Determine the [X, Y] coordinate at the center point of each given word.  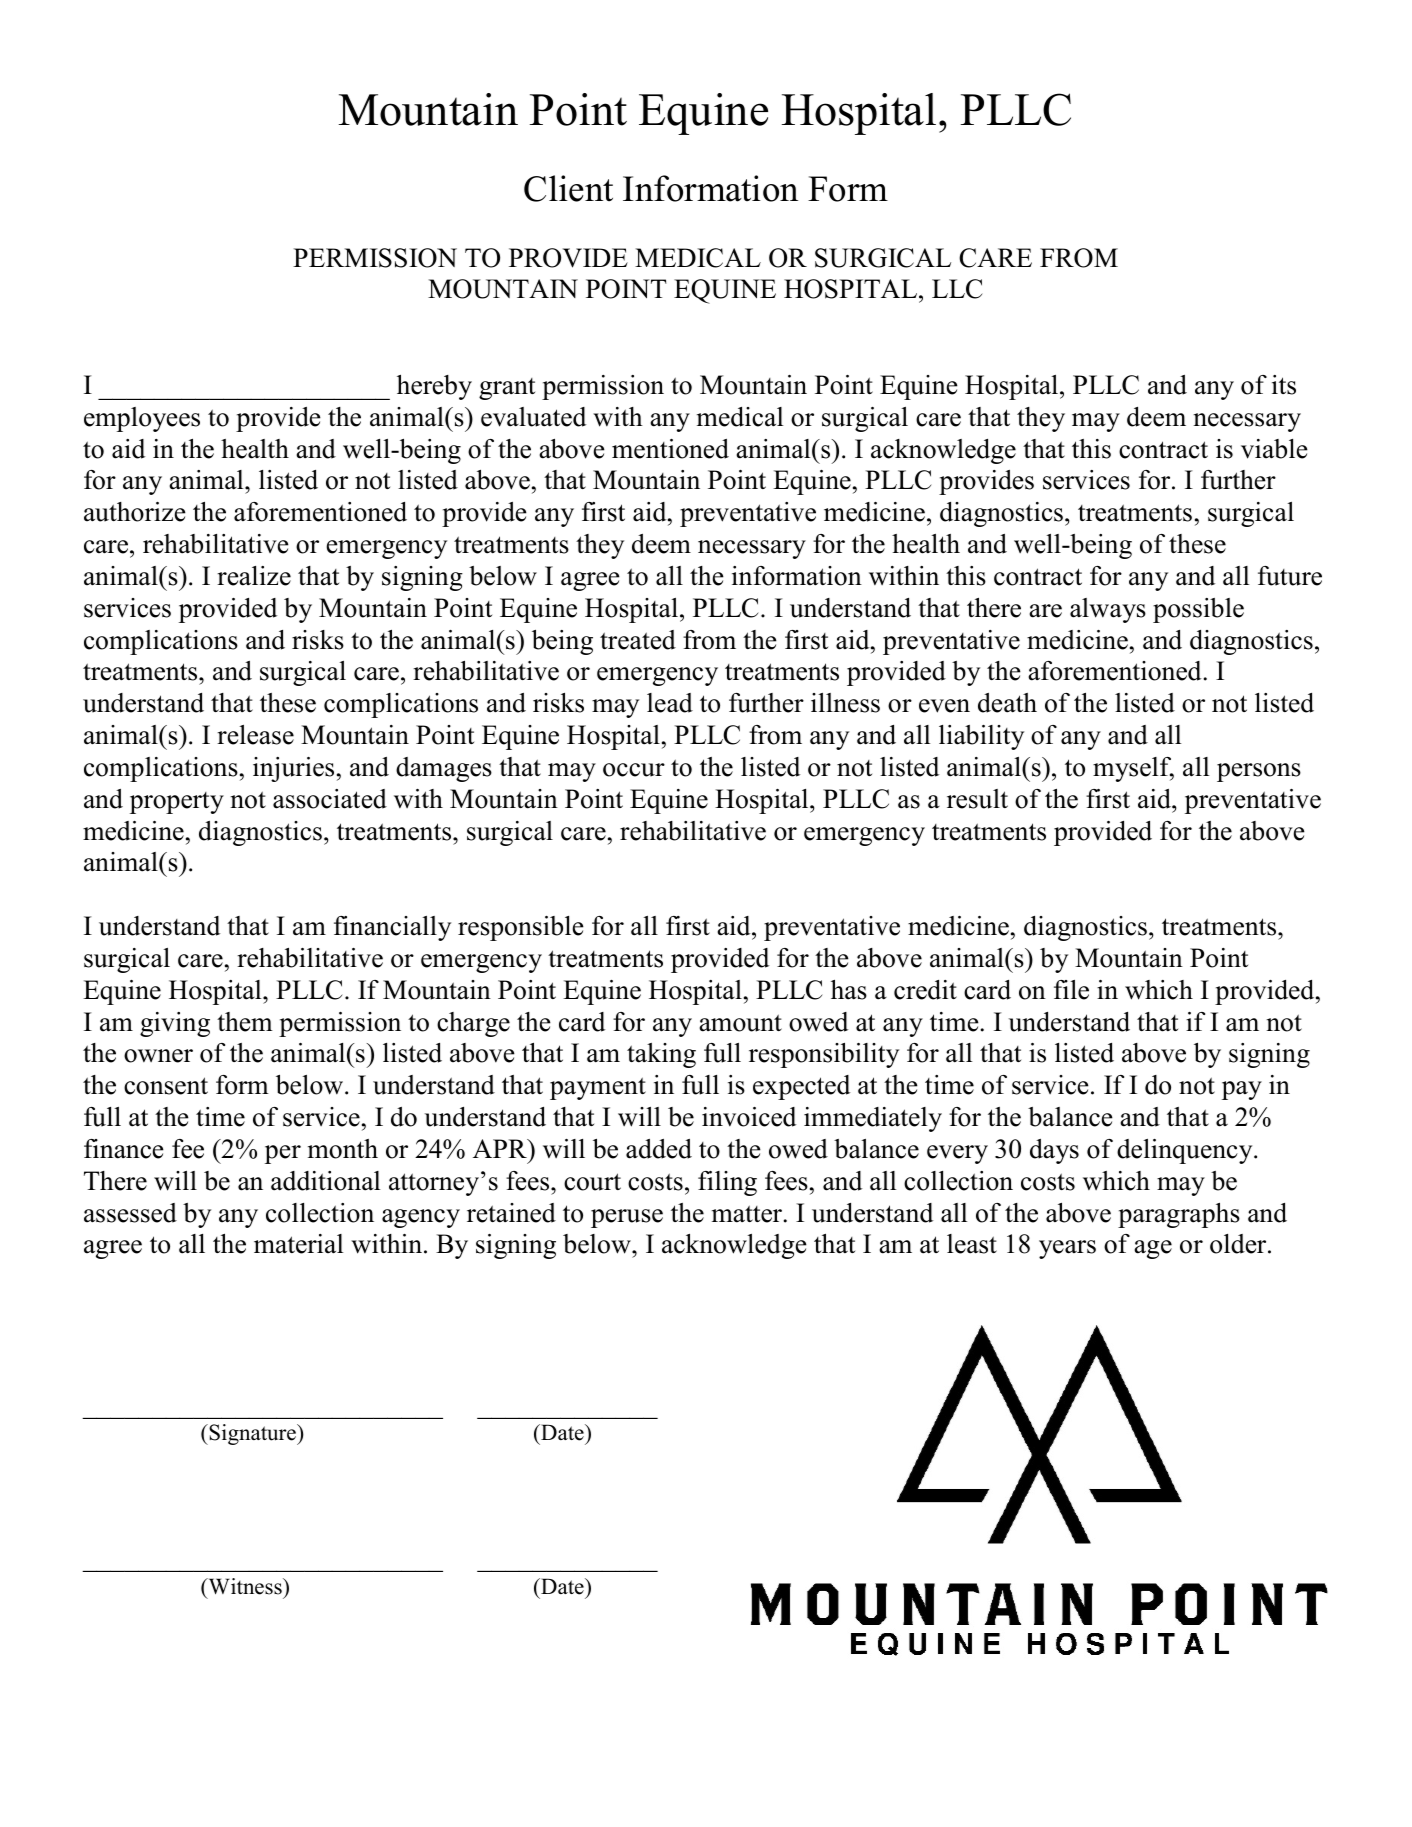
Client [568, 188]
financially [392, 928]
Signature [252, 1434]
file [1071, 990]
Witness [245, 1586]
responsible [521, 928]
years [1067, 1249]
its [1284, 385]
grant [507, 389]
